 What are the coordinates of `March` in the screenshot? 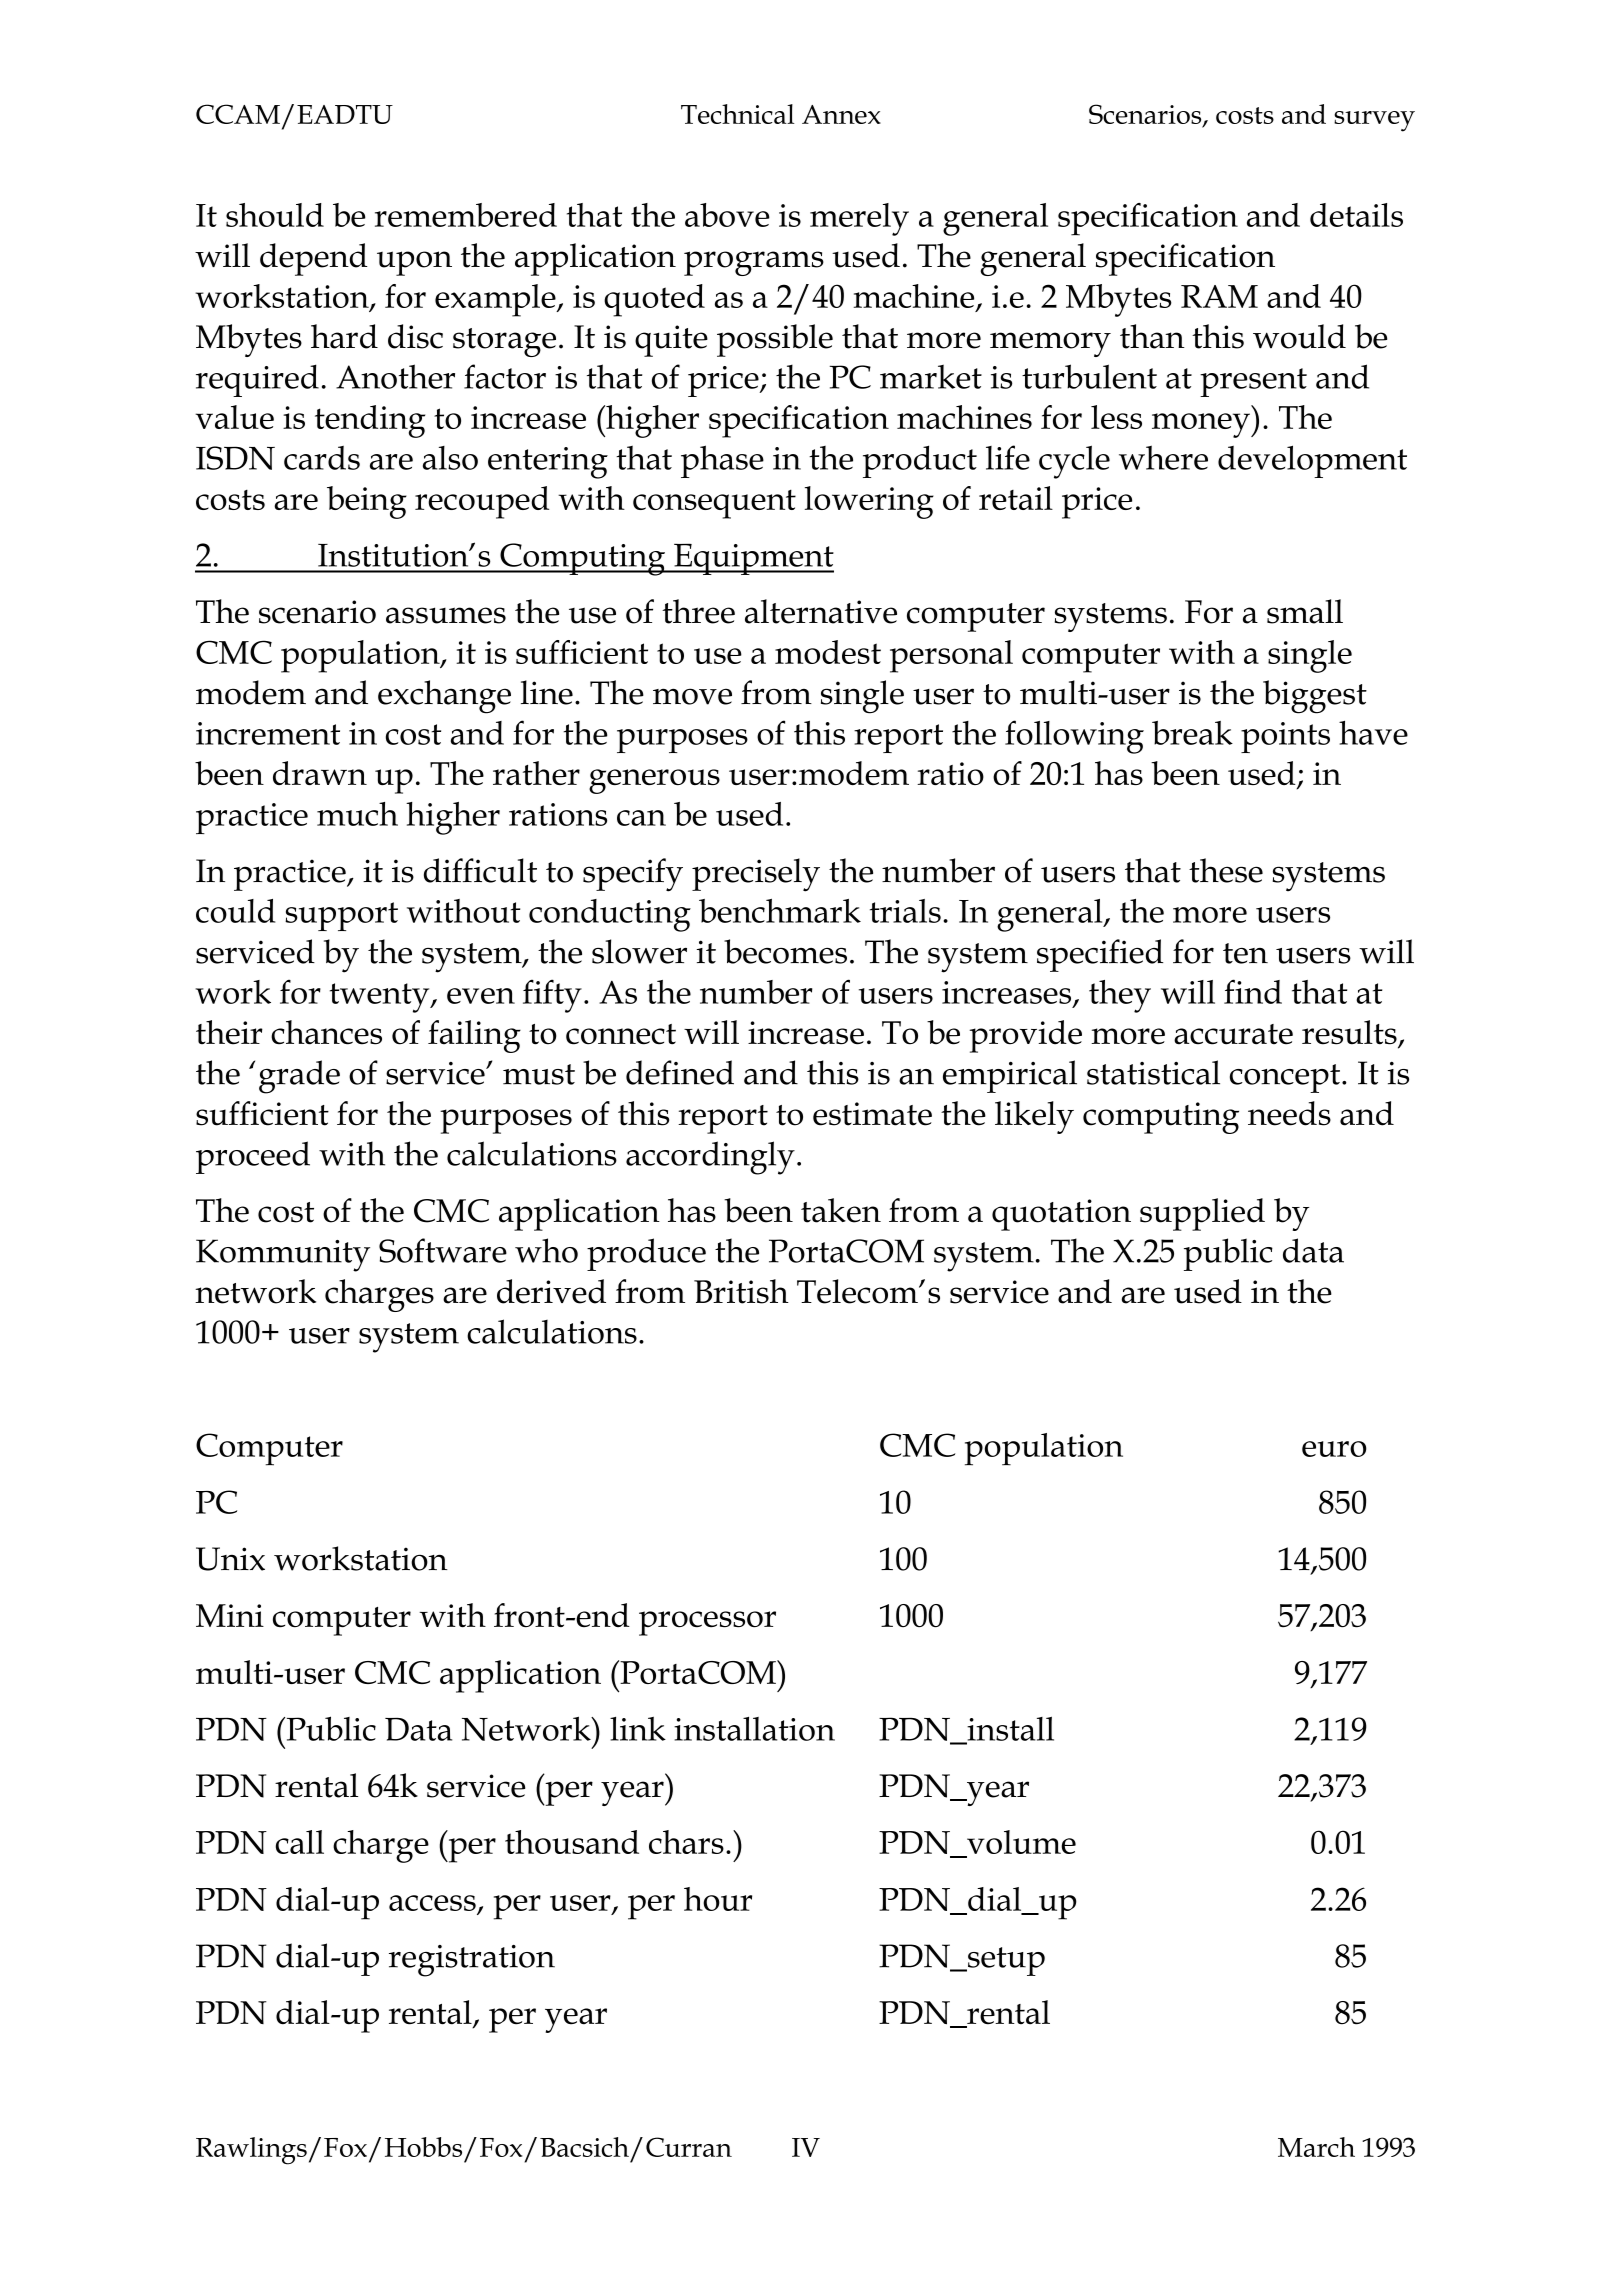 It's located at (1316, 2147).
